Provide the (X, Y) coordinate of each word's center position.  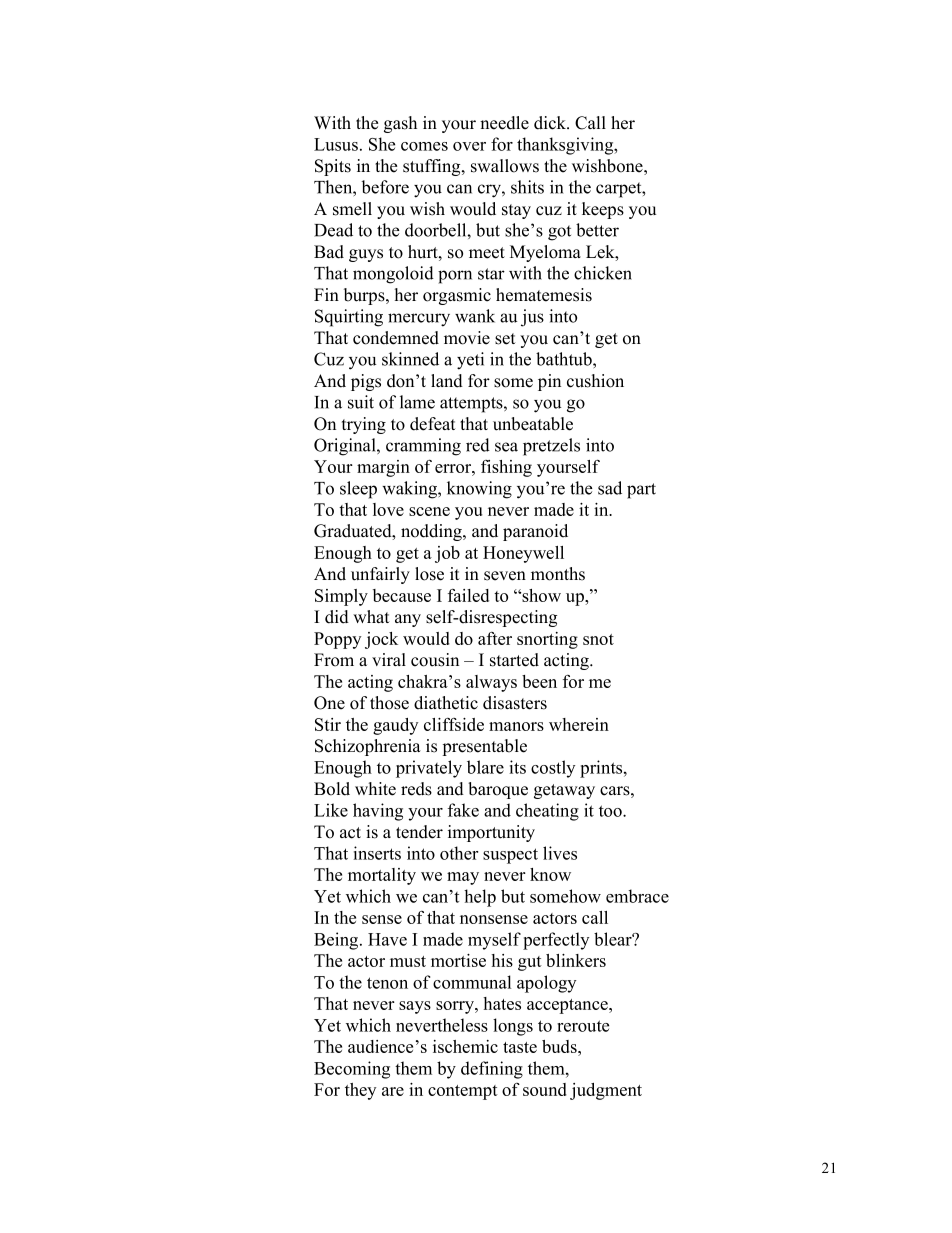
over (469, 146)
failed (468, 595)
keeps (603, 210)
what (371, 616)
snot (598, 639)
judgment (606, 1091)
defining (492, 1070)
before (385, 187)
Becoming (352, 1070)
